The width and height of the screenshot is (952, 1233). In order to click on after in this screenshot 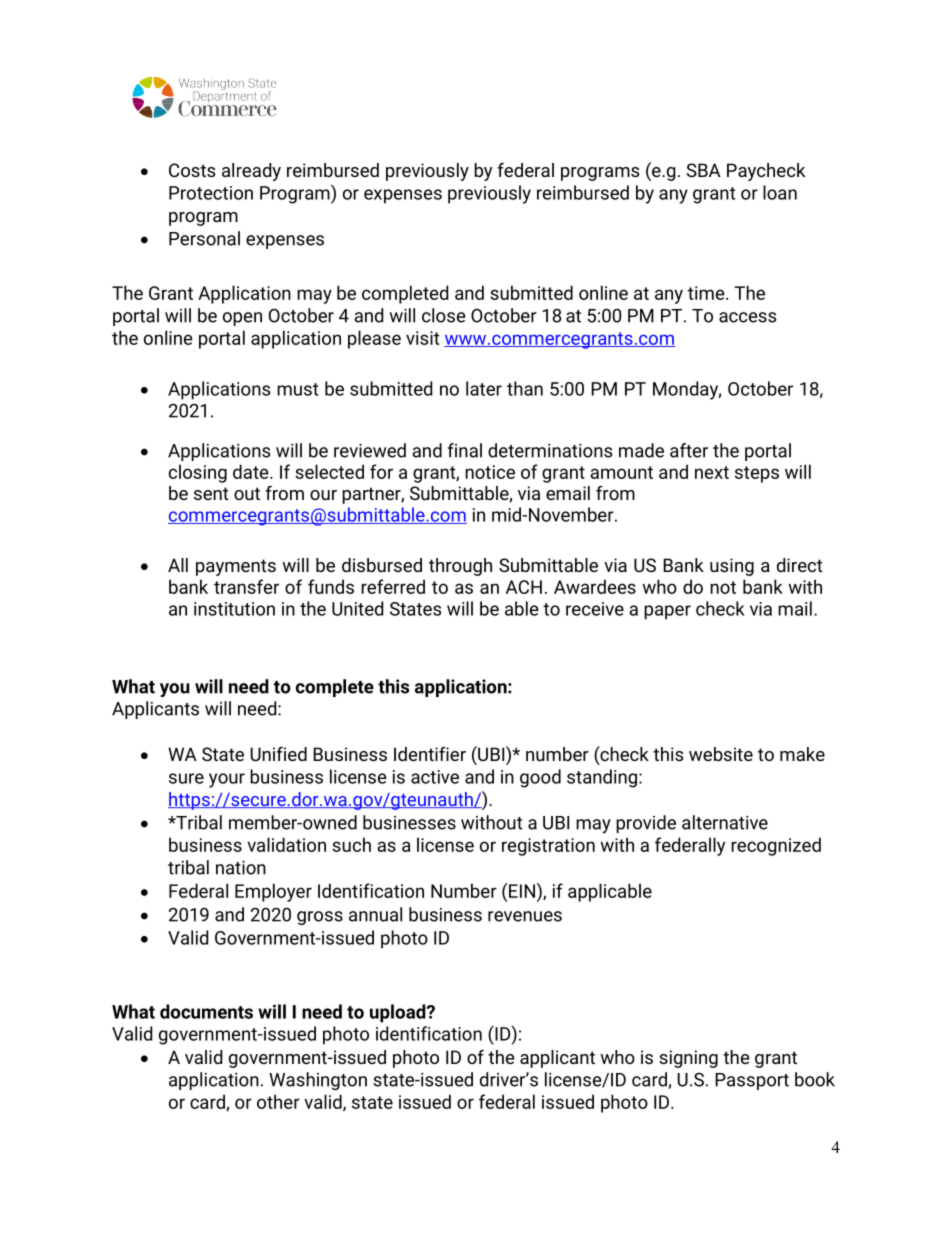, I will do `click(689, 450)`.
